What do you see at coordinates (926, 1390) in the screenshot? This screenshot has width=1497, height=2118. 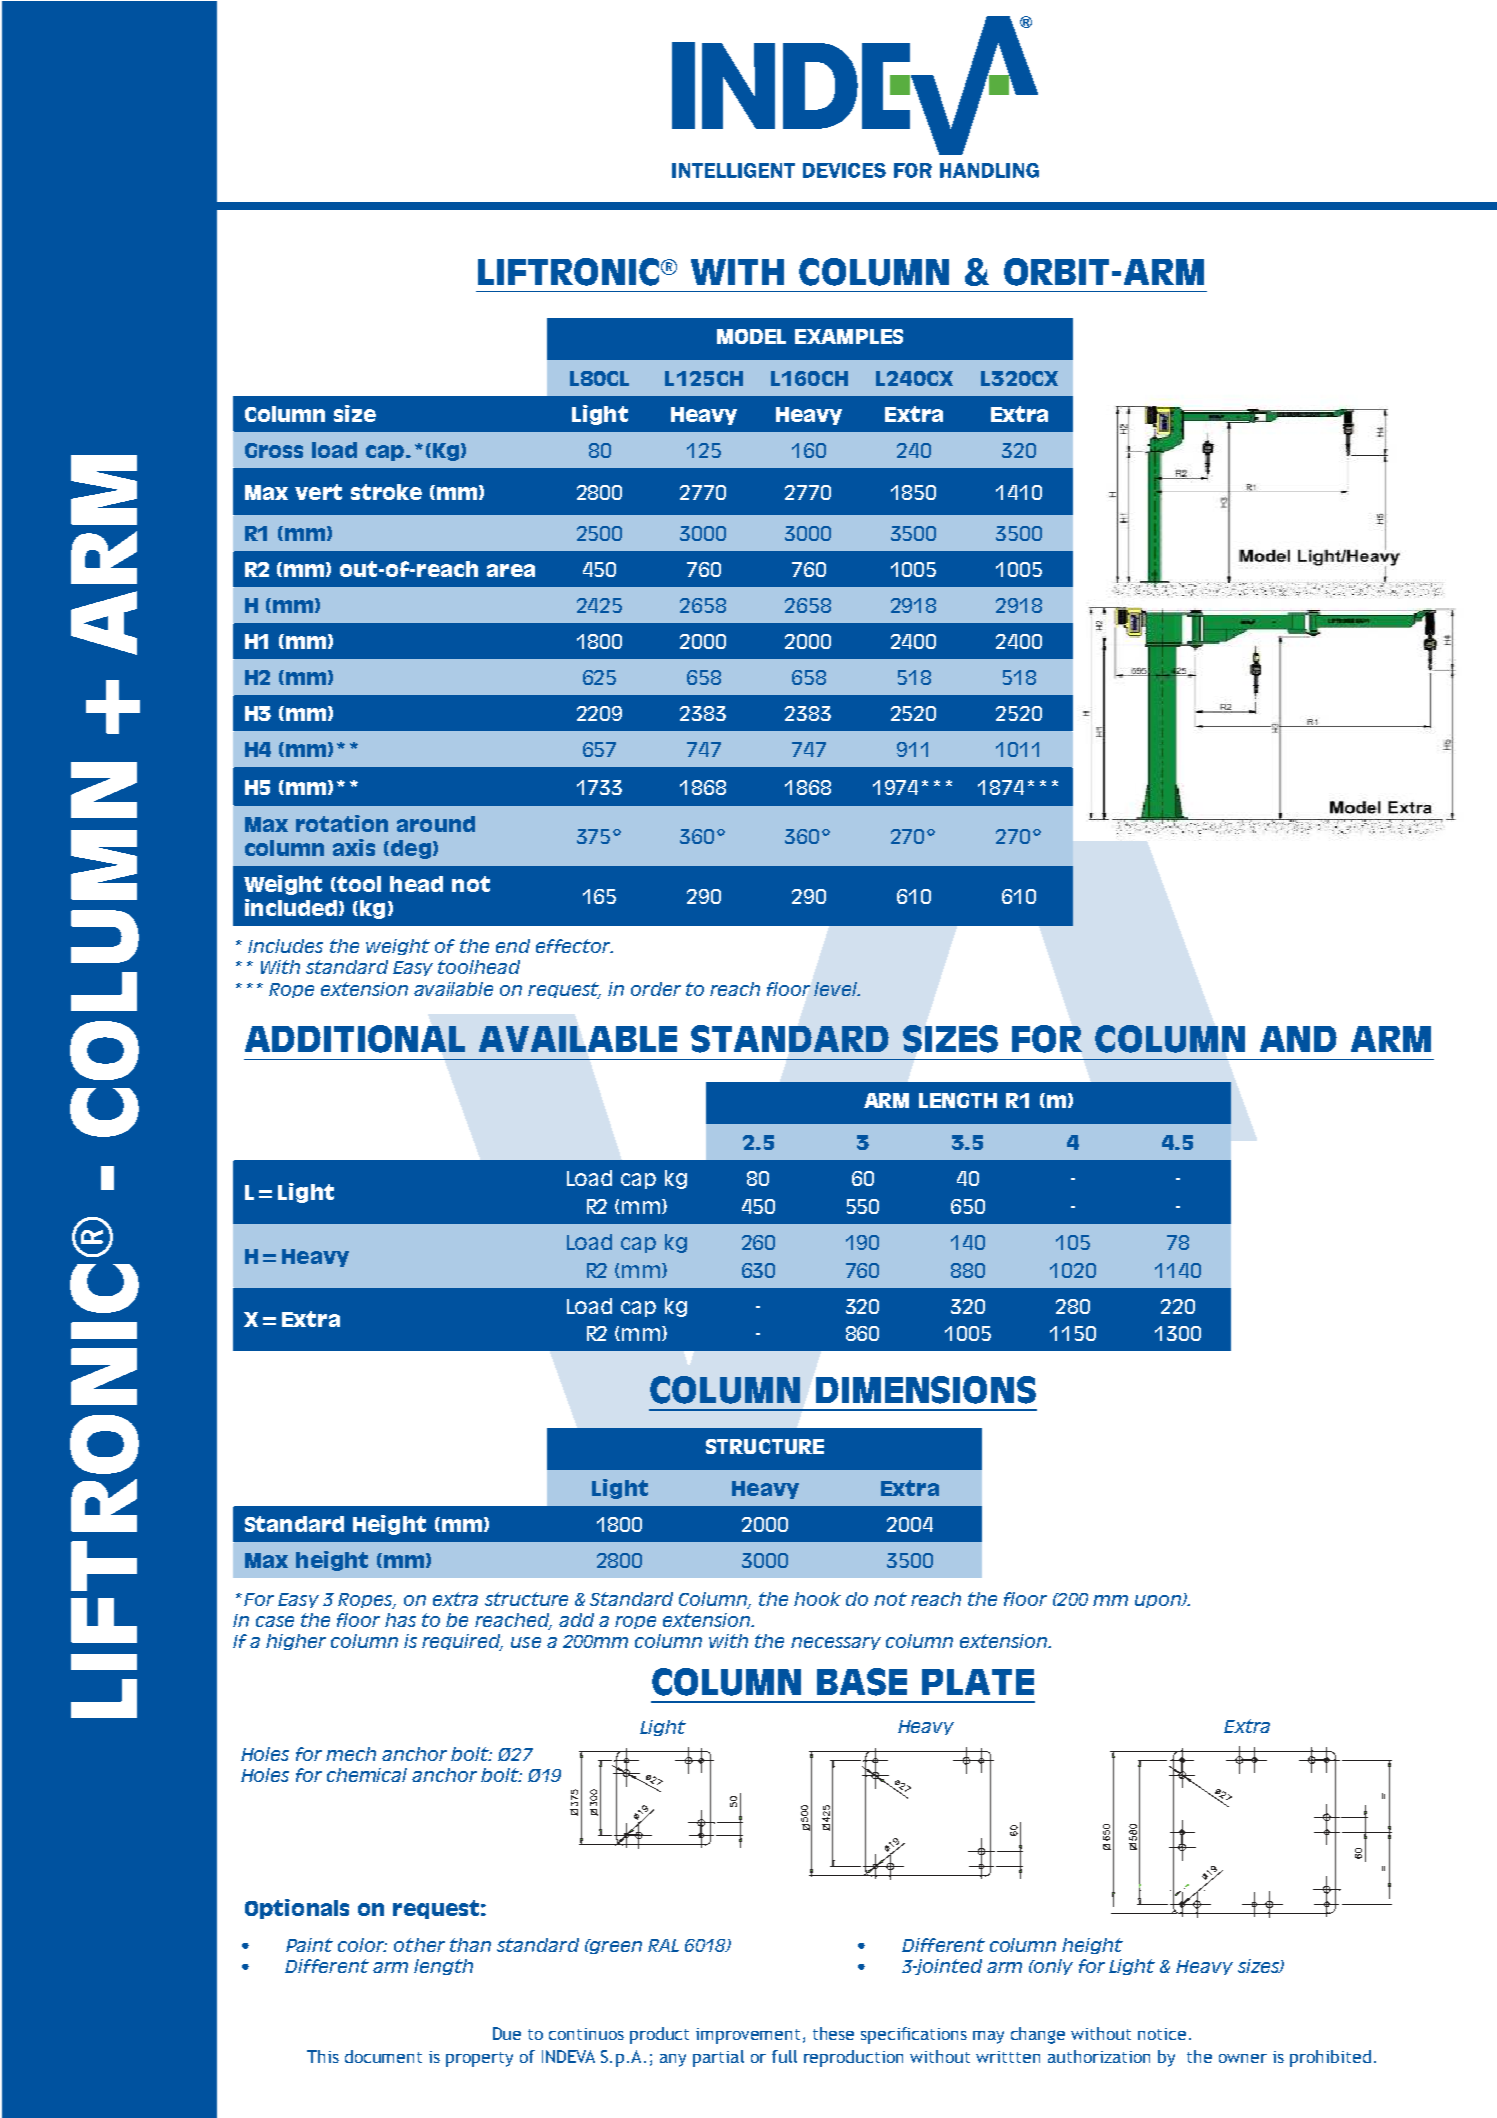 I see `DIMENSIONS` at bounding box center [926, 1390].
